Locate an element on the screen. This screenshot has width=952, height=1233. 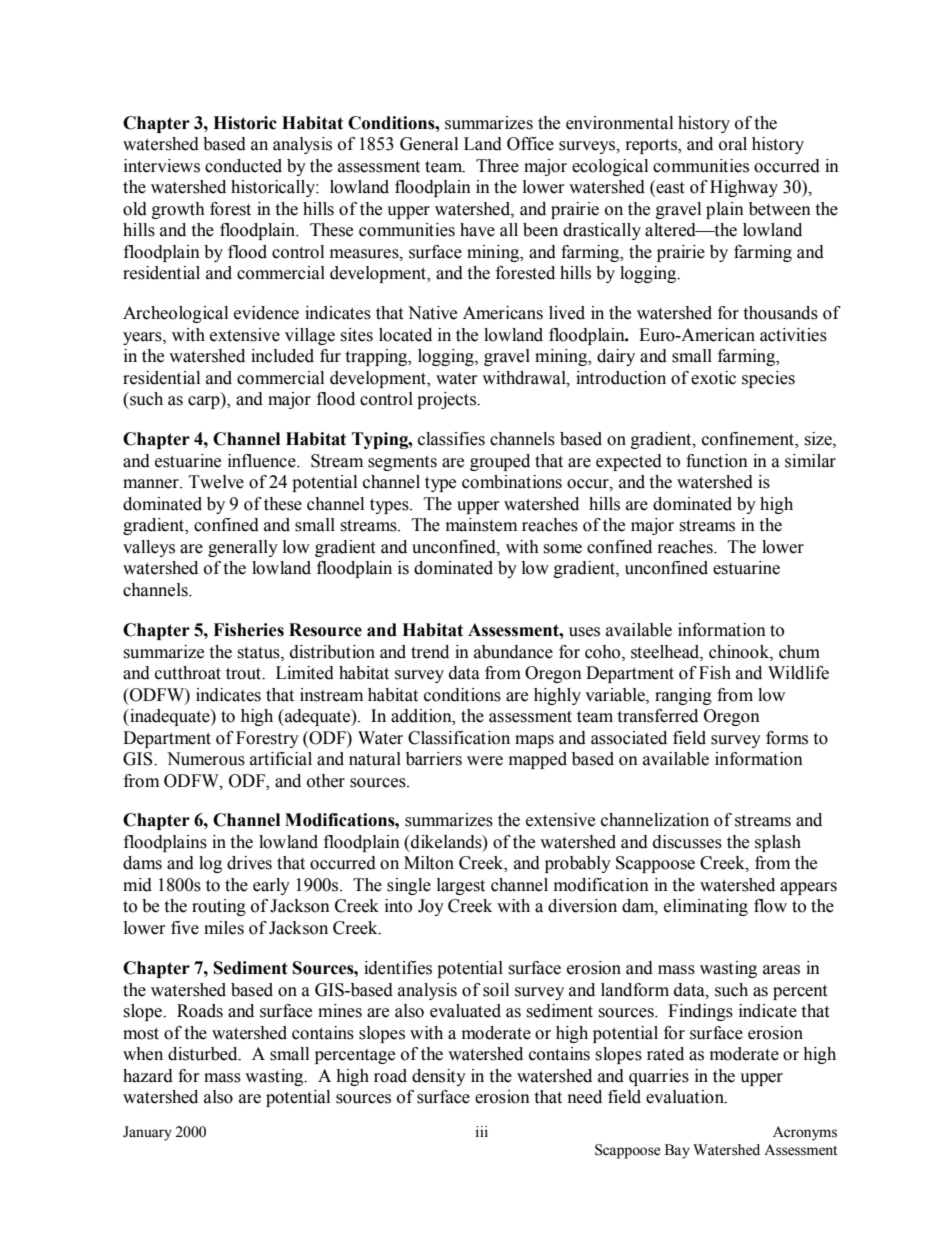
Three is located at coordinates (497, 166).
